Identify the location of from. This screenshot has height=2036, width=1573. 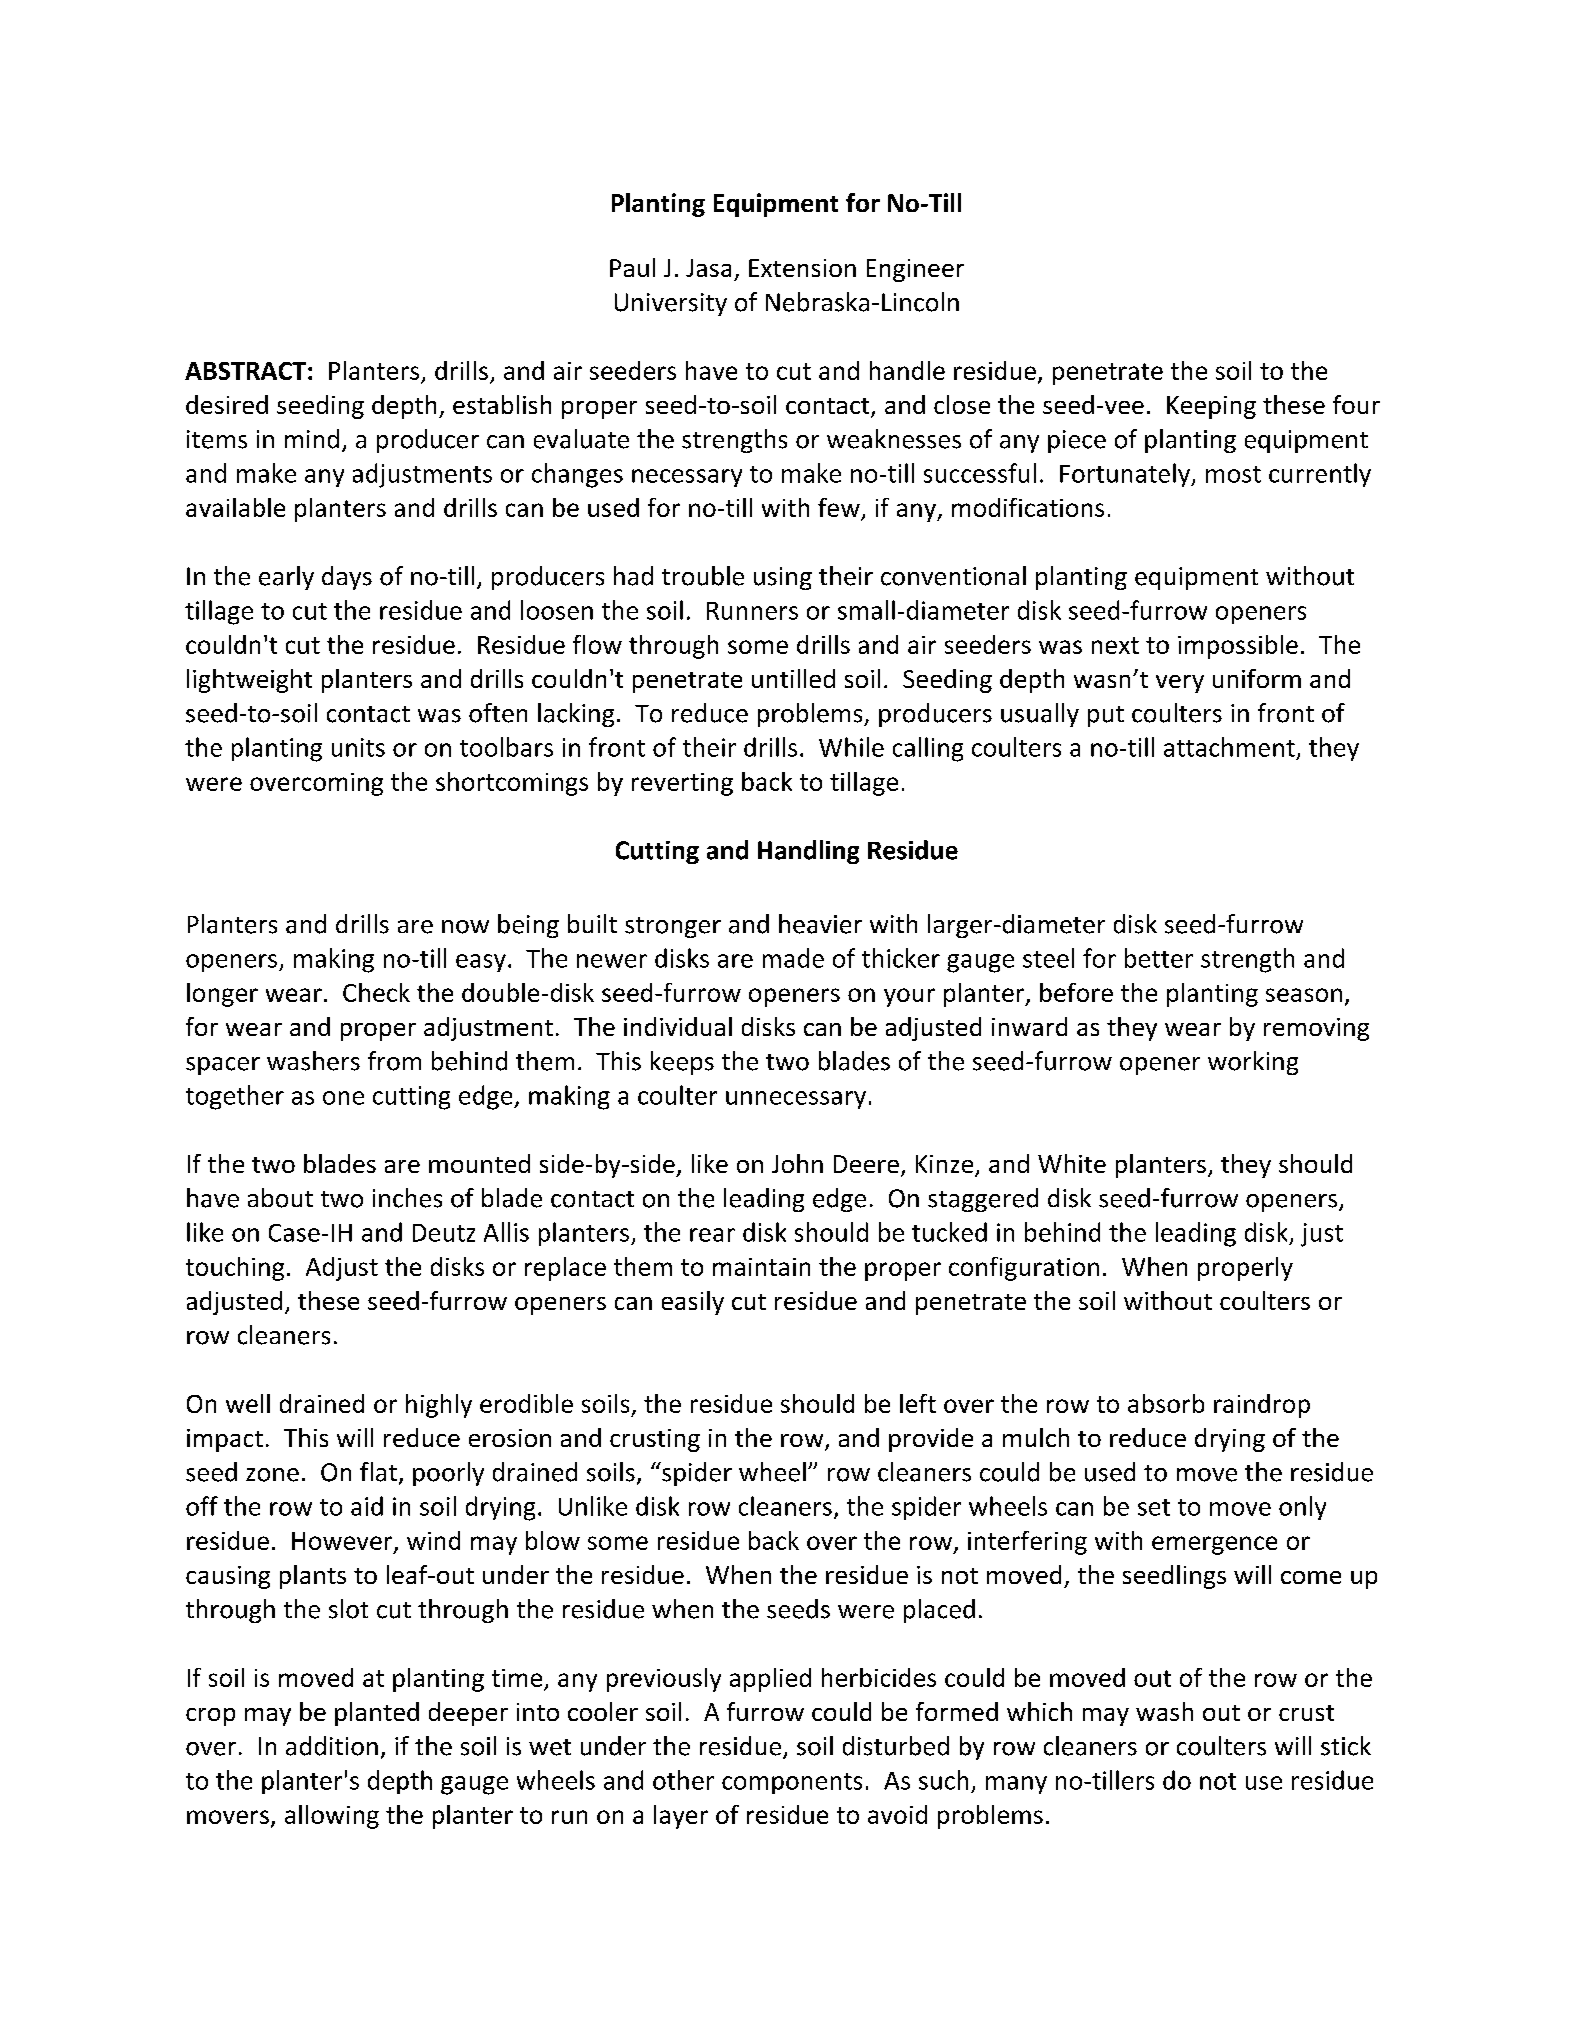
(394, 1061).
